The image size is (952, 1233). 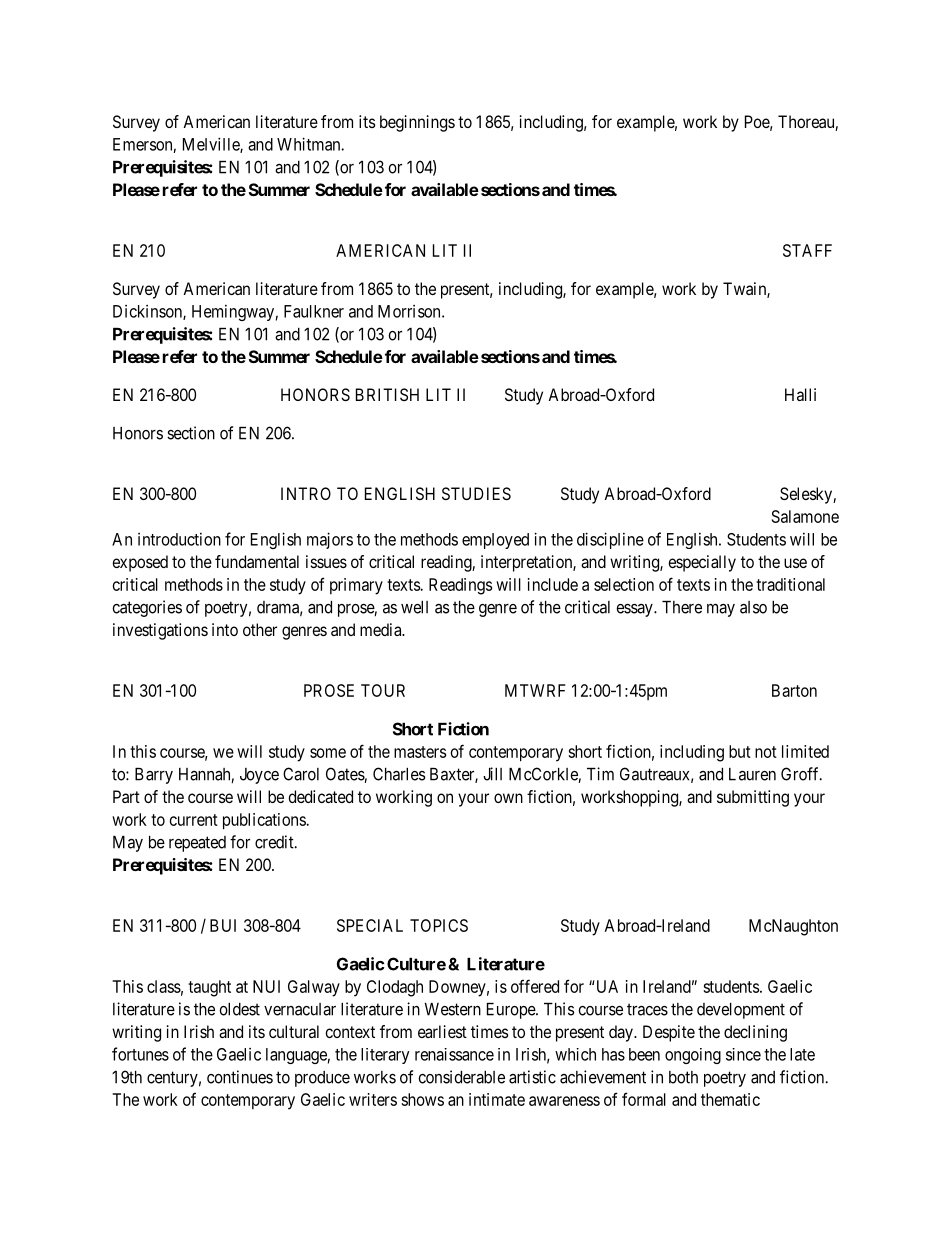 I want to click on Faulkner, so click(x=314, y=311).
